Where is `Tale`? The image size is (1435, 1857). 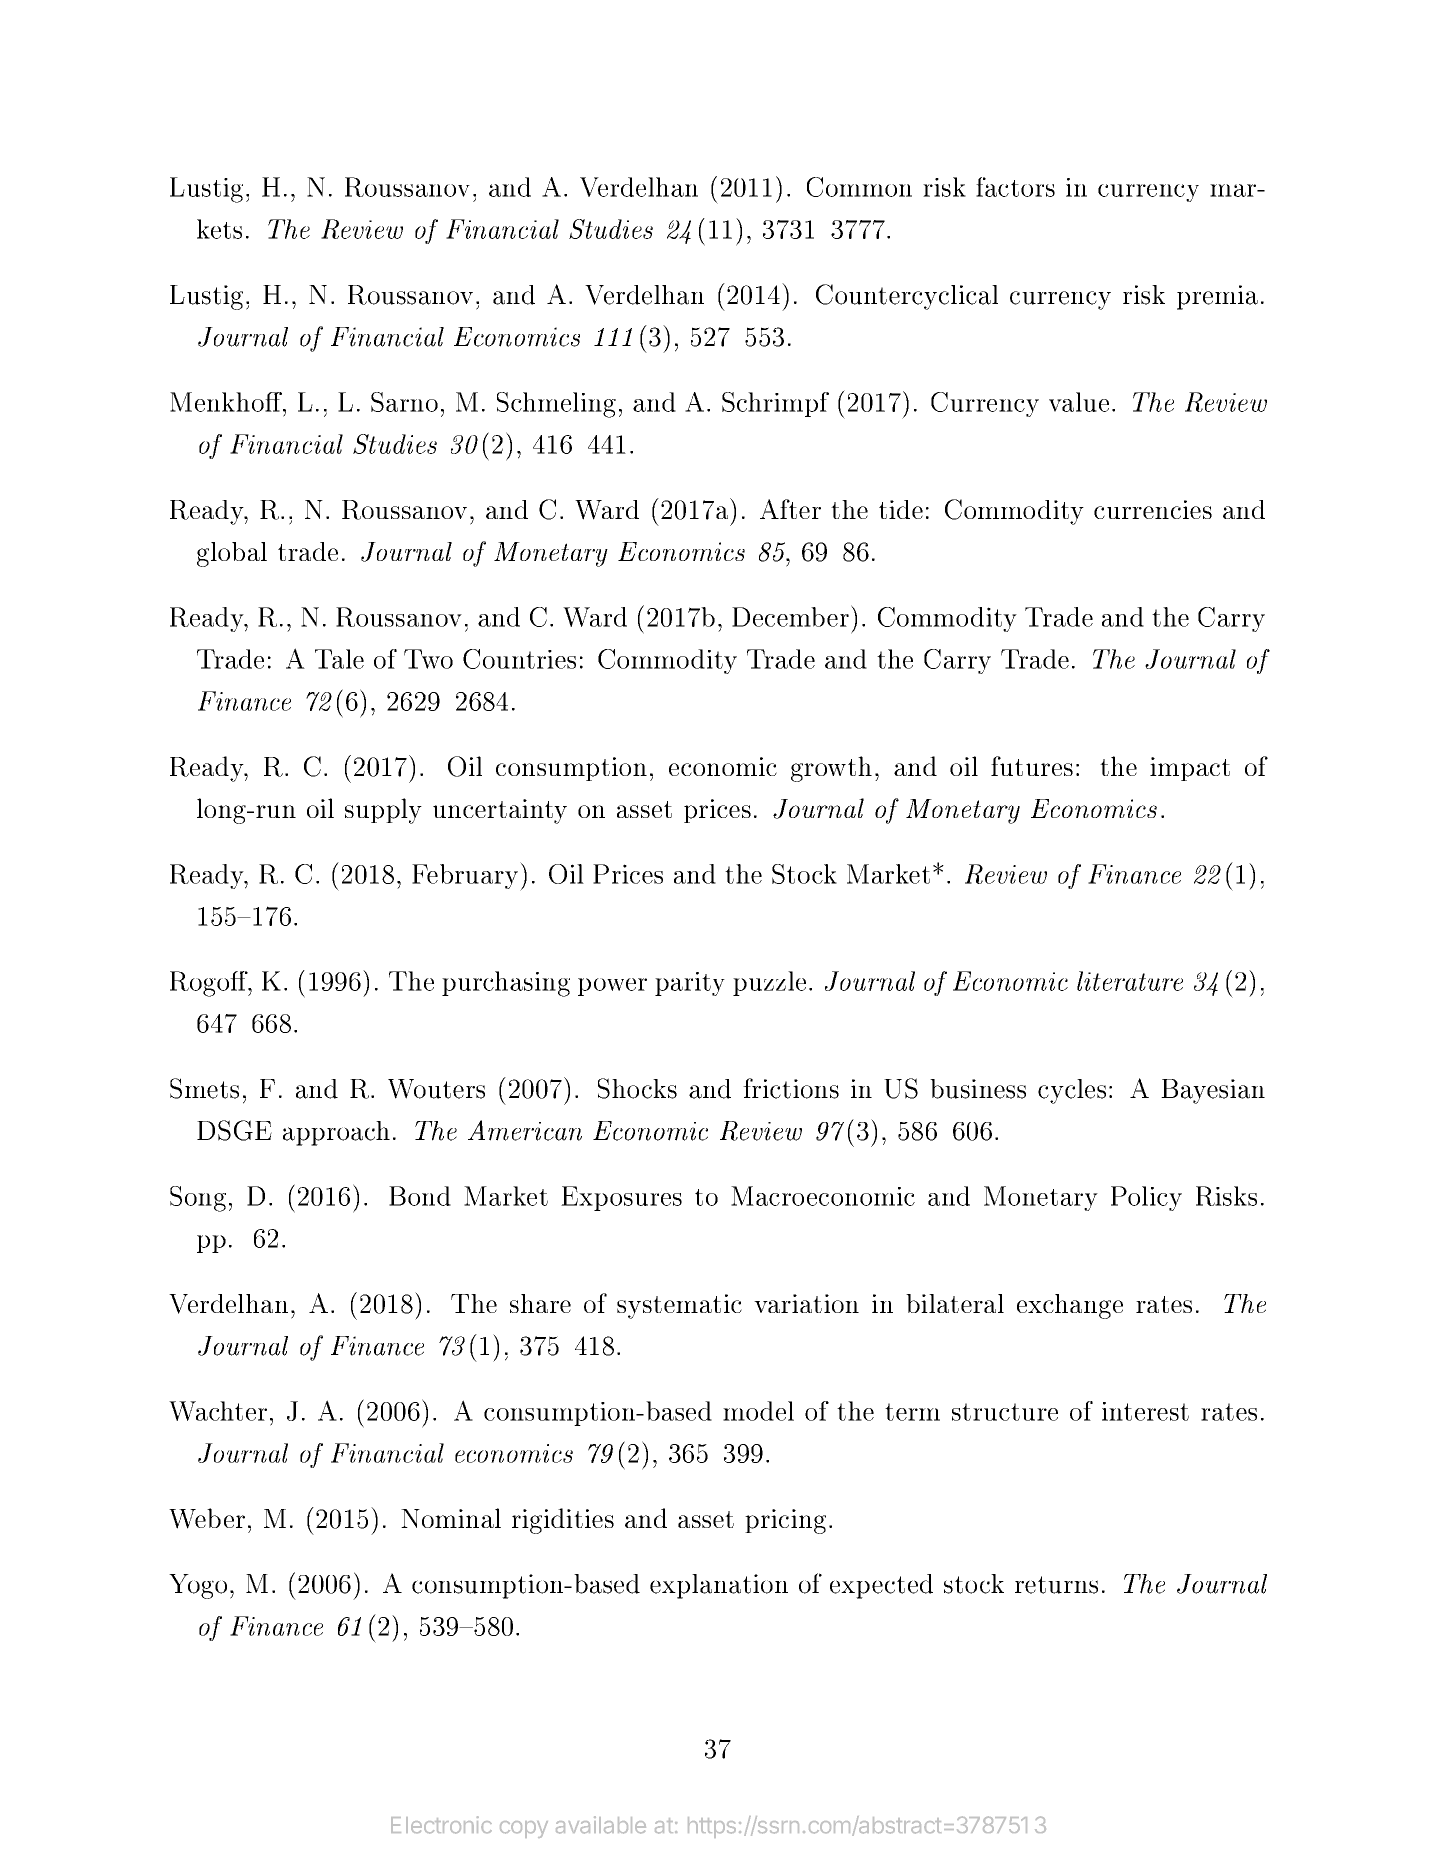
Tale is located at coordinates (339, 659).
